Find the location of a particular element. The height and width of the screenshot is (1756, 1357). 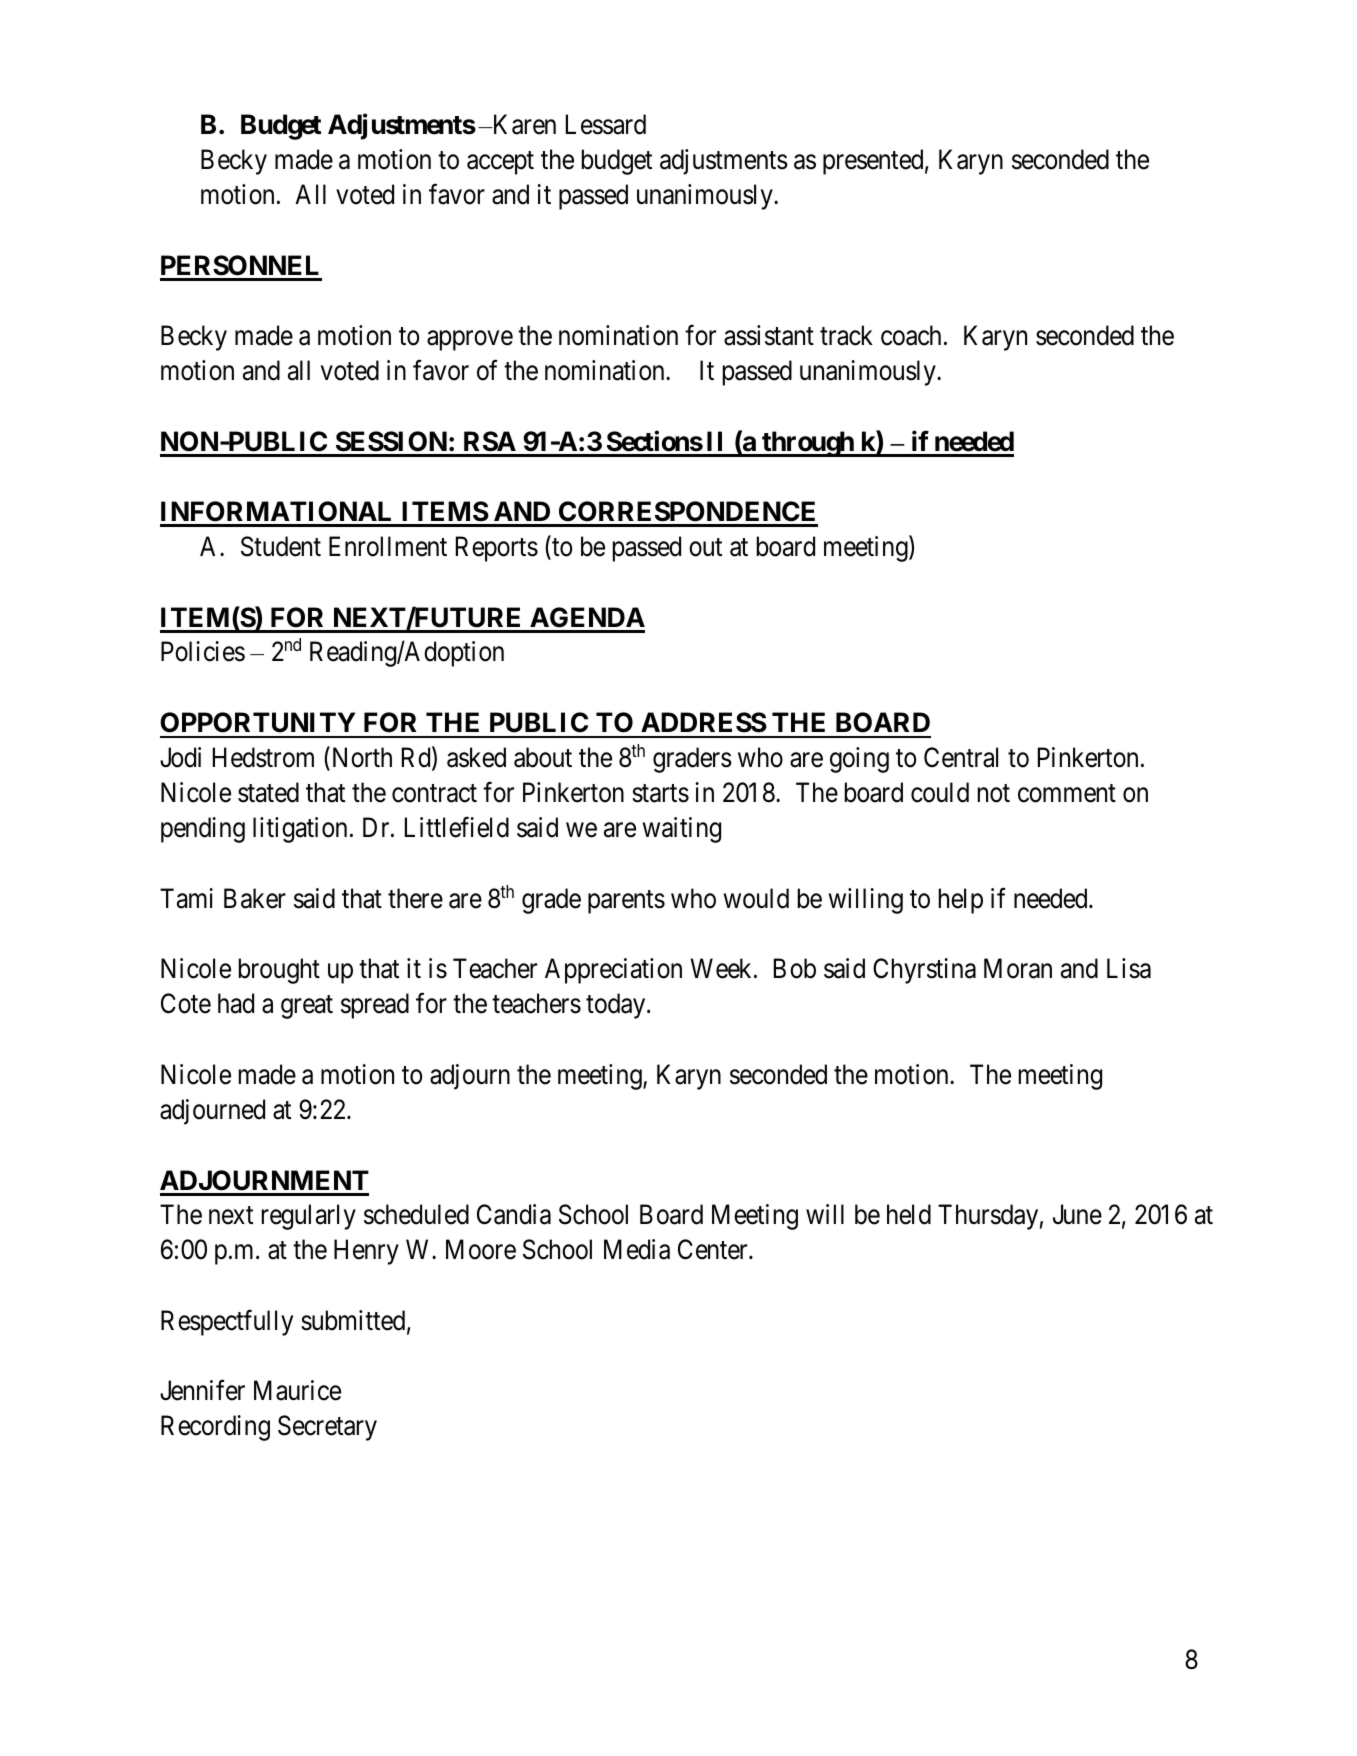

stated is located at coordinates (268, 792).
